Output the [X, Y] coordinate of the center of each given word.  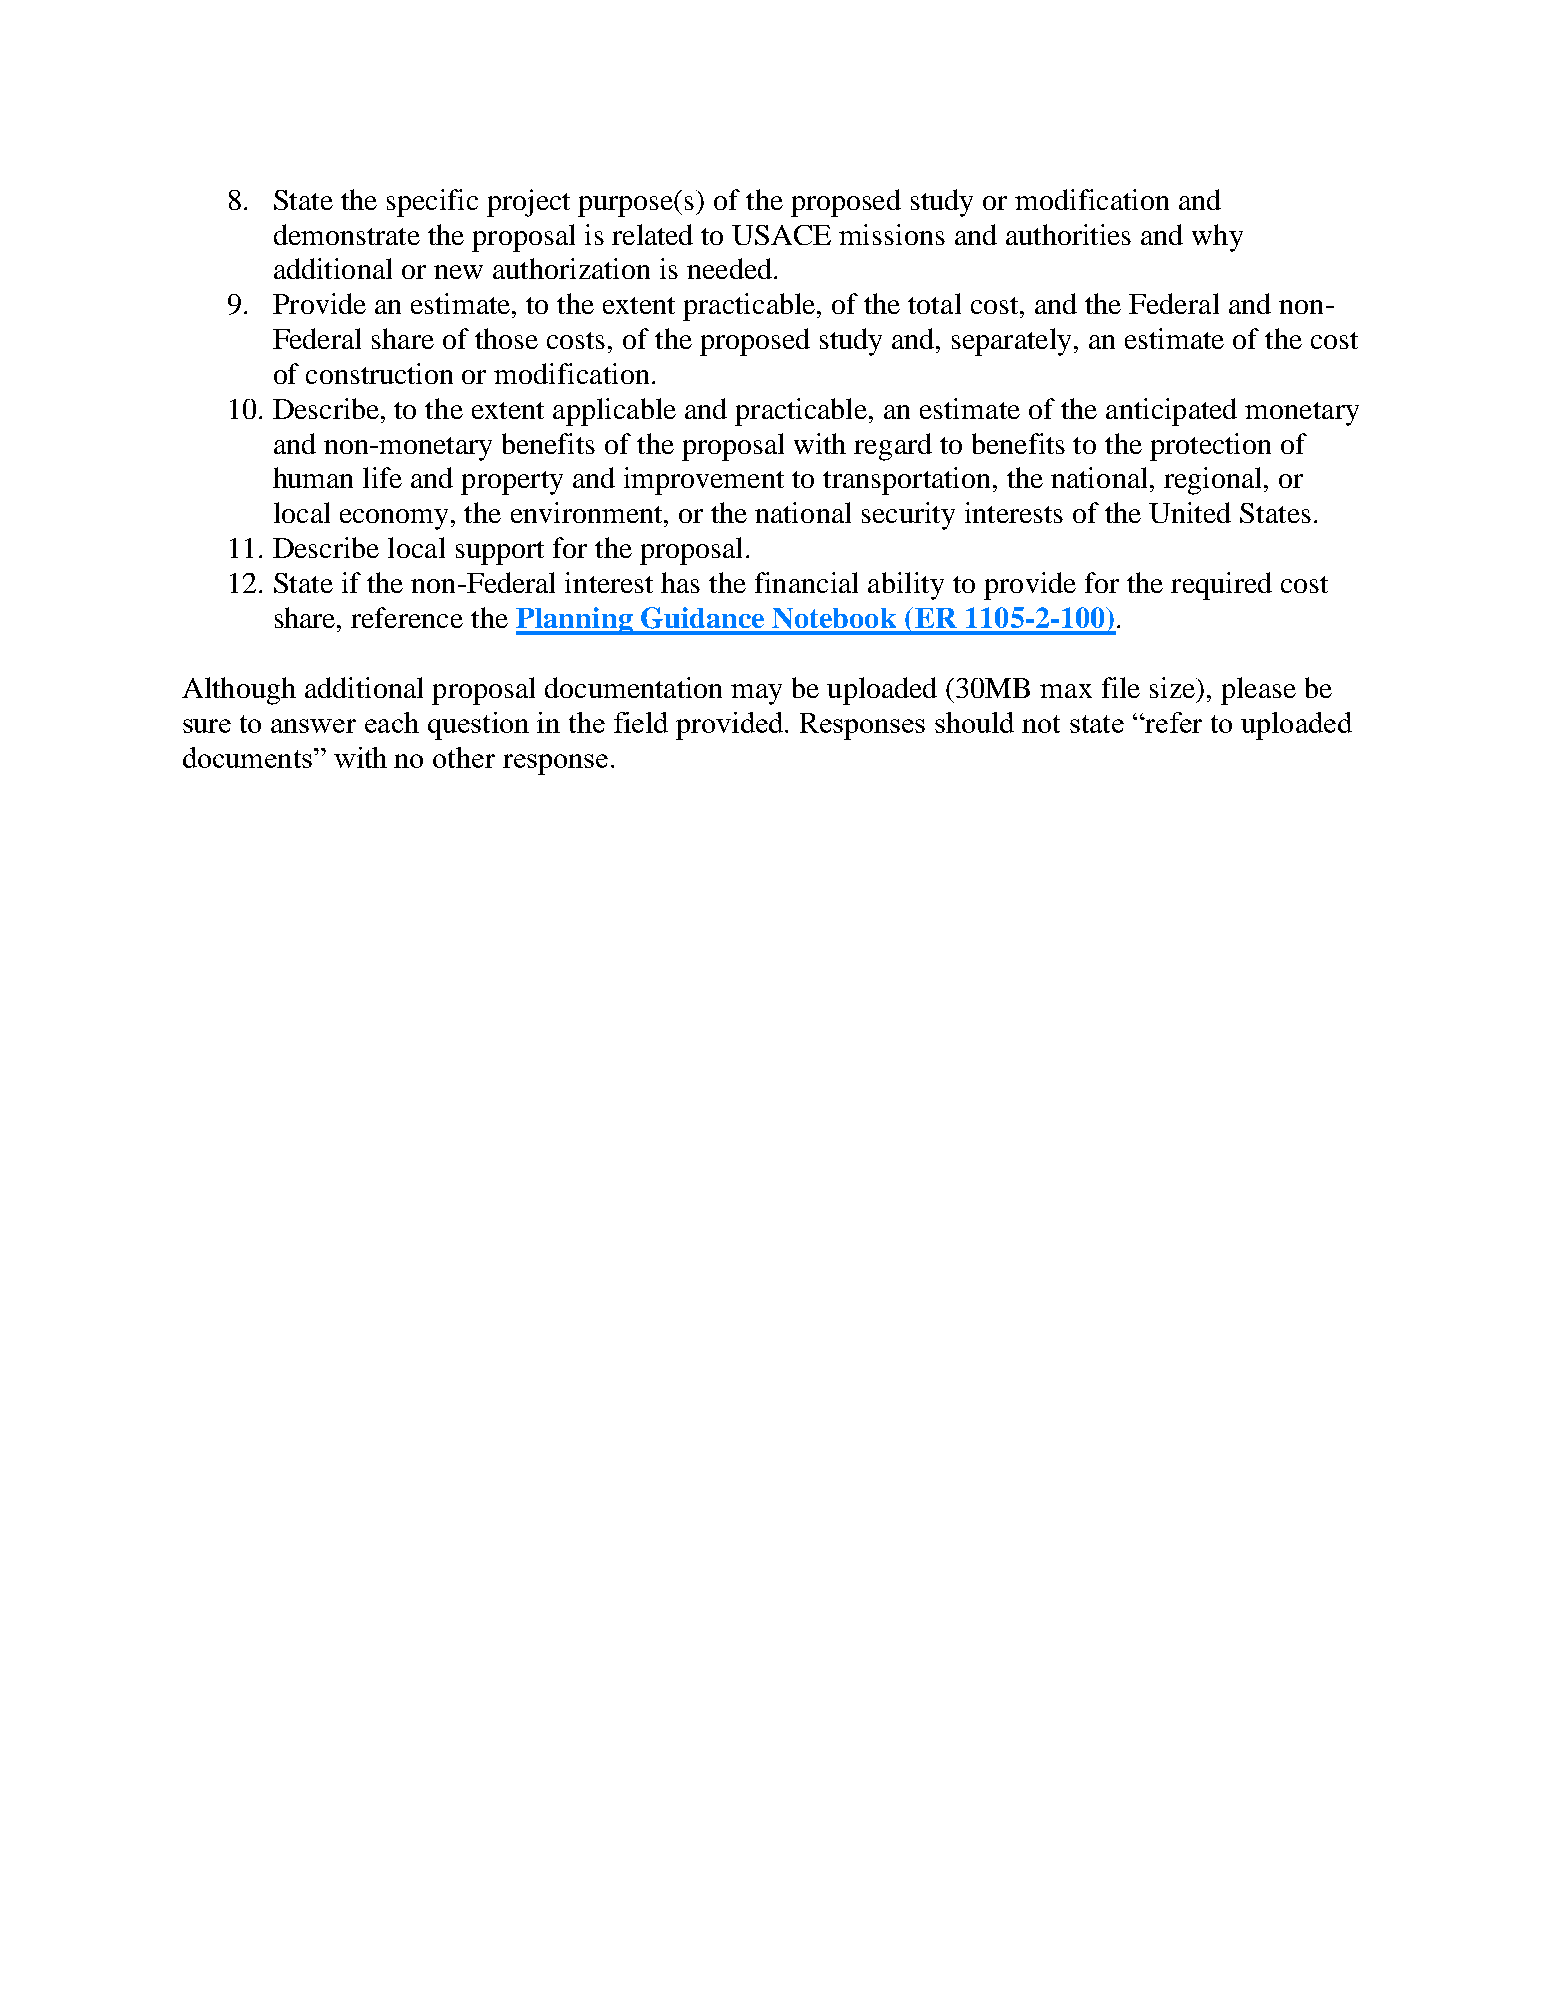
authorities [1068, 234]
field [641, 722]
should [974, 722]
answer [313, 726]
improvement [704, 481]
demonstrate [347, 234]
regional [1214, 481]
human [313, 477]
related [652, 234]
